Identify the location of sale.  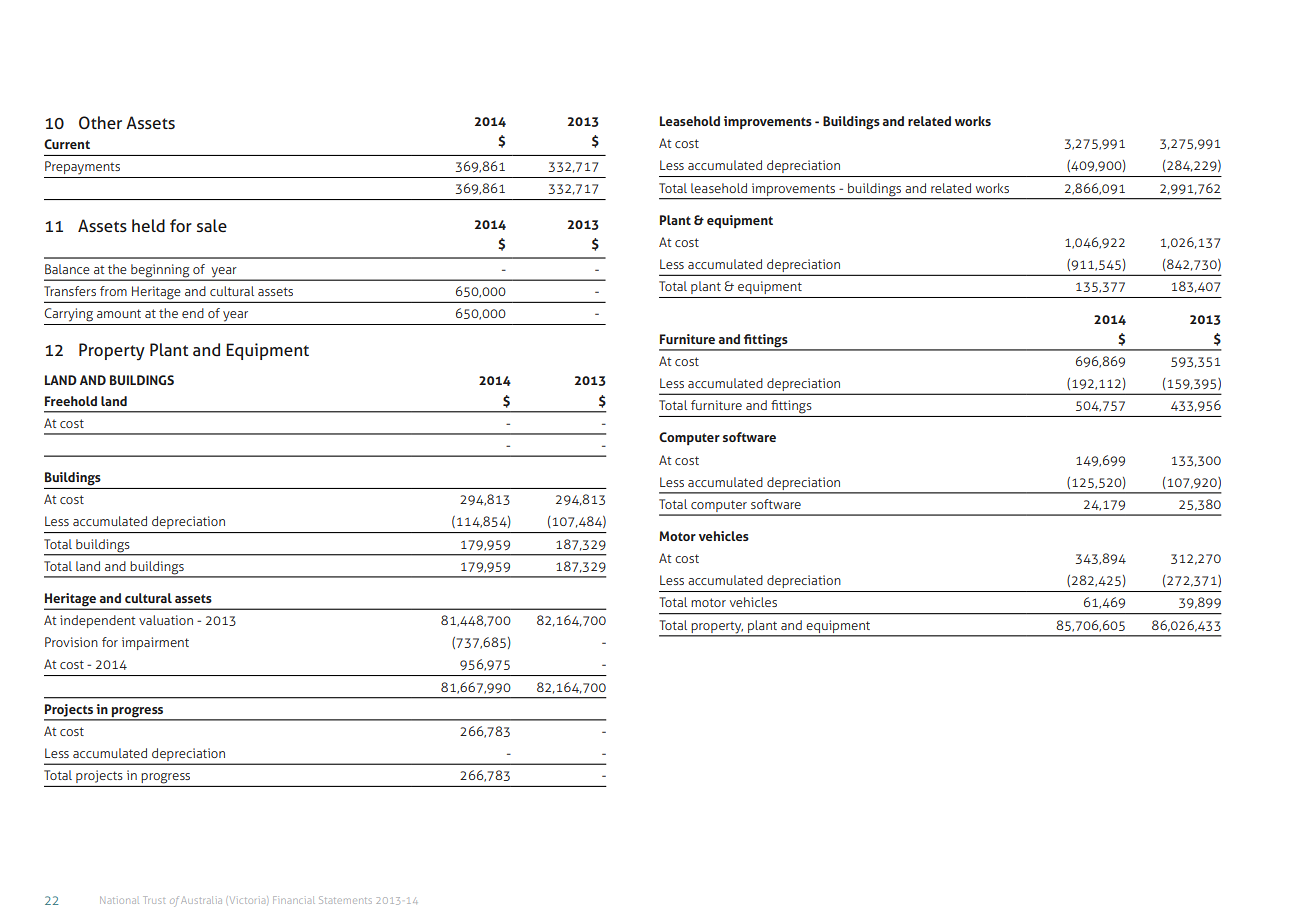
(212, 225).
